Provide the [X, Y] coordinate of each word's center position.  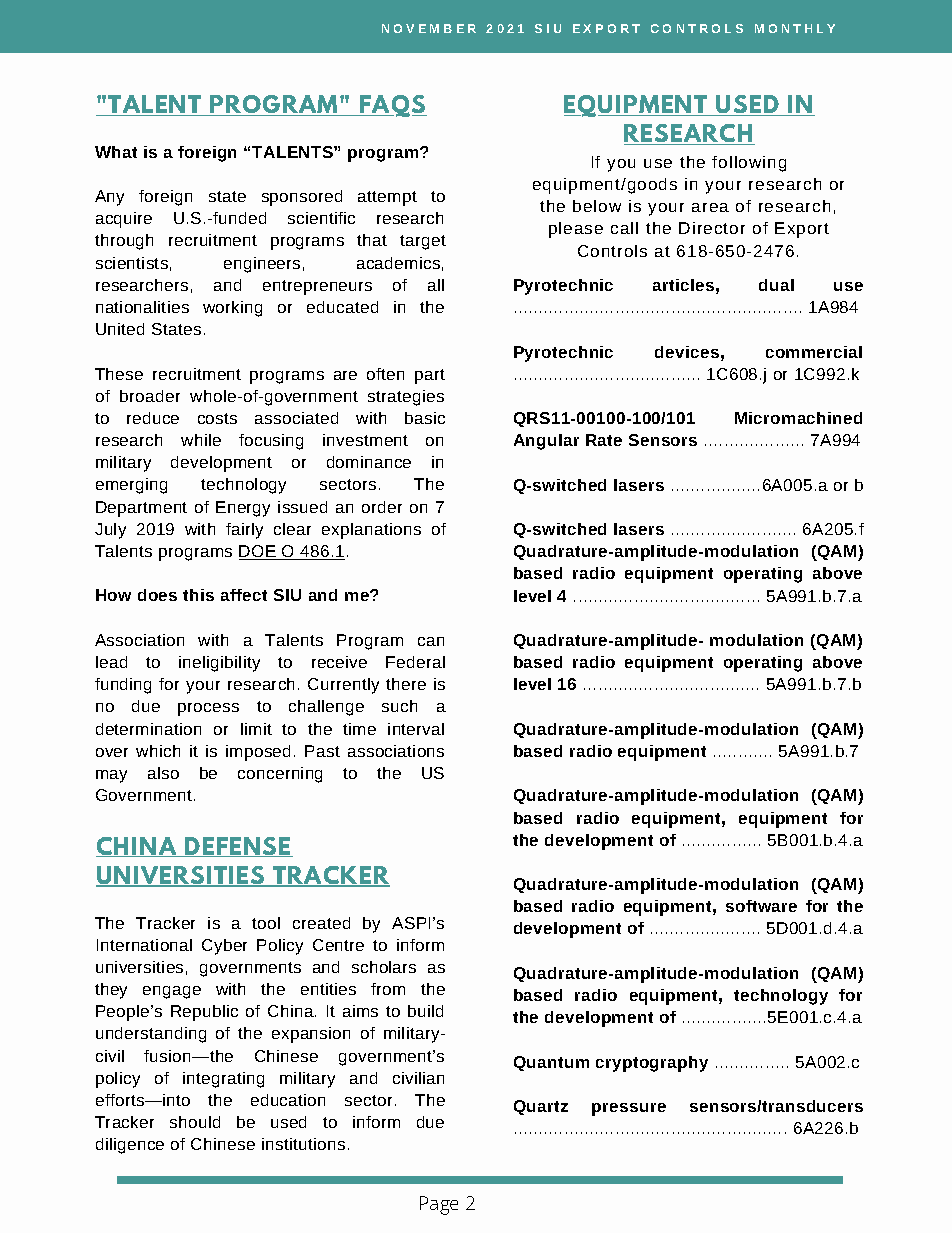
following [749, 164]
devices [687, 352]
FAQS [392, 106]
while [201, 440]
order [382, 507]
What [116, 152]
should [195, 1122]
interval [416, 729]
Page [439, 1205]
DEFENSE [238, 847]
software [761, 906]
